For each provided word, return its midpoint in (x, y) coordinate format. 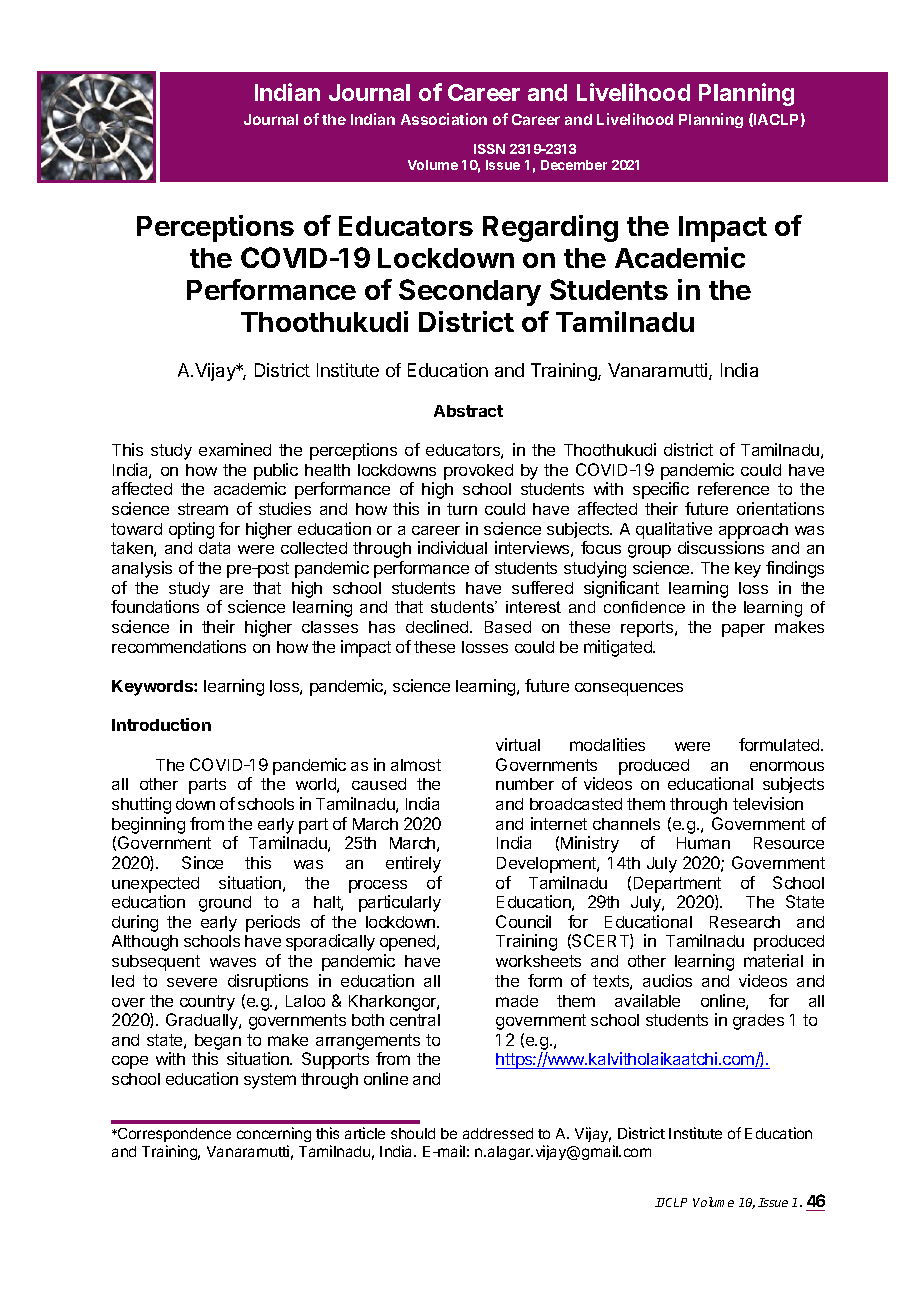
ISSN (489, 149)
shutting (141, 805)
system (270, 1081)
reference (733, 488)
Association (444, 119)
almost (416, 765)
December (574, 165)
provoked (478, 472)
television (768, 803)
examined (235, 449)
